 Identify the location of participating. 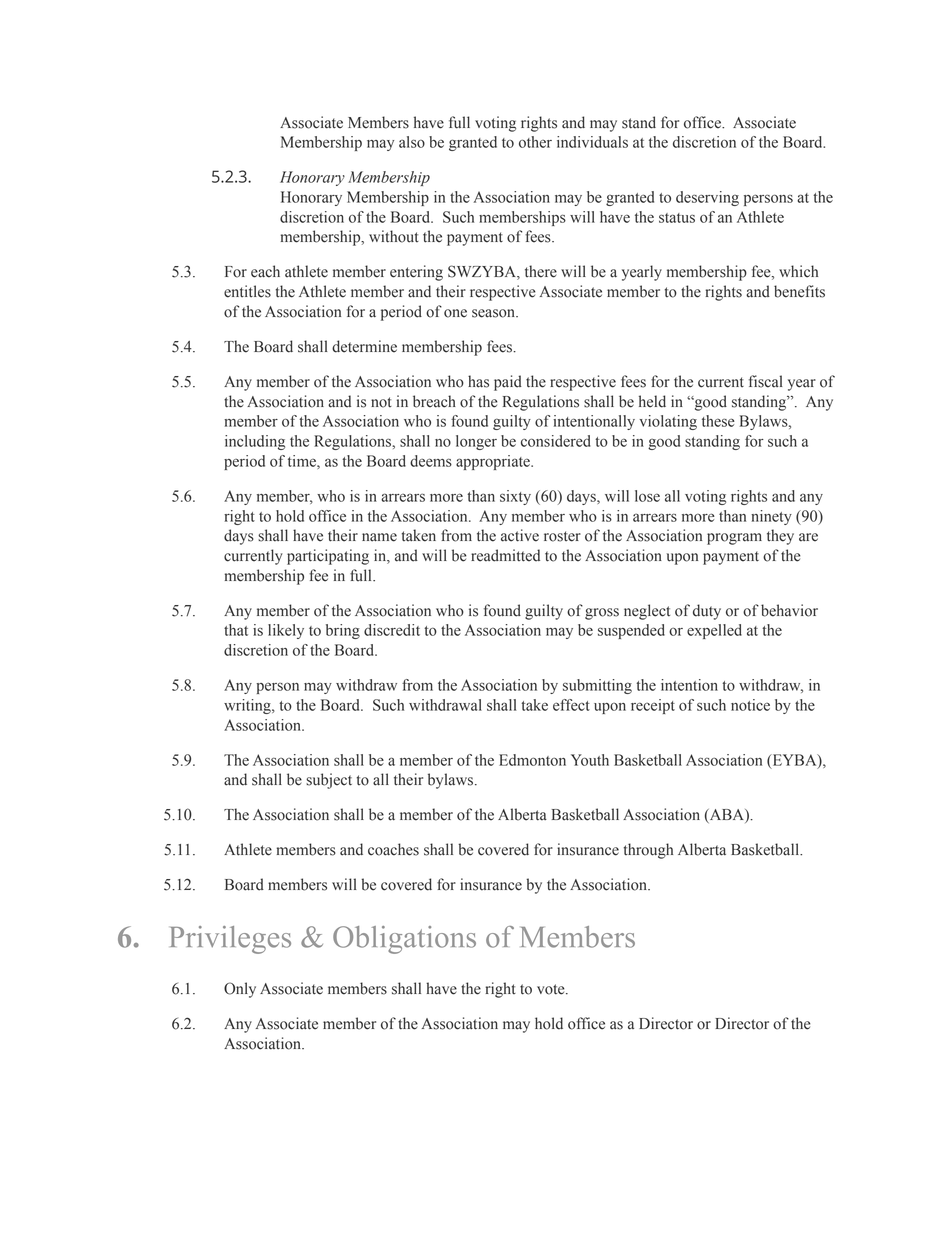
(328, 557).
